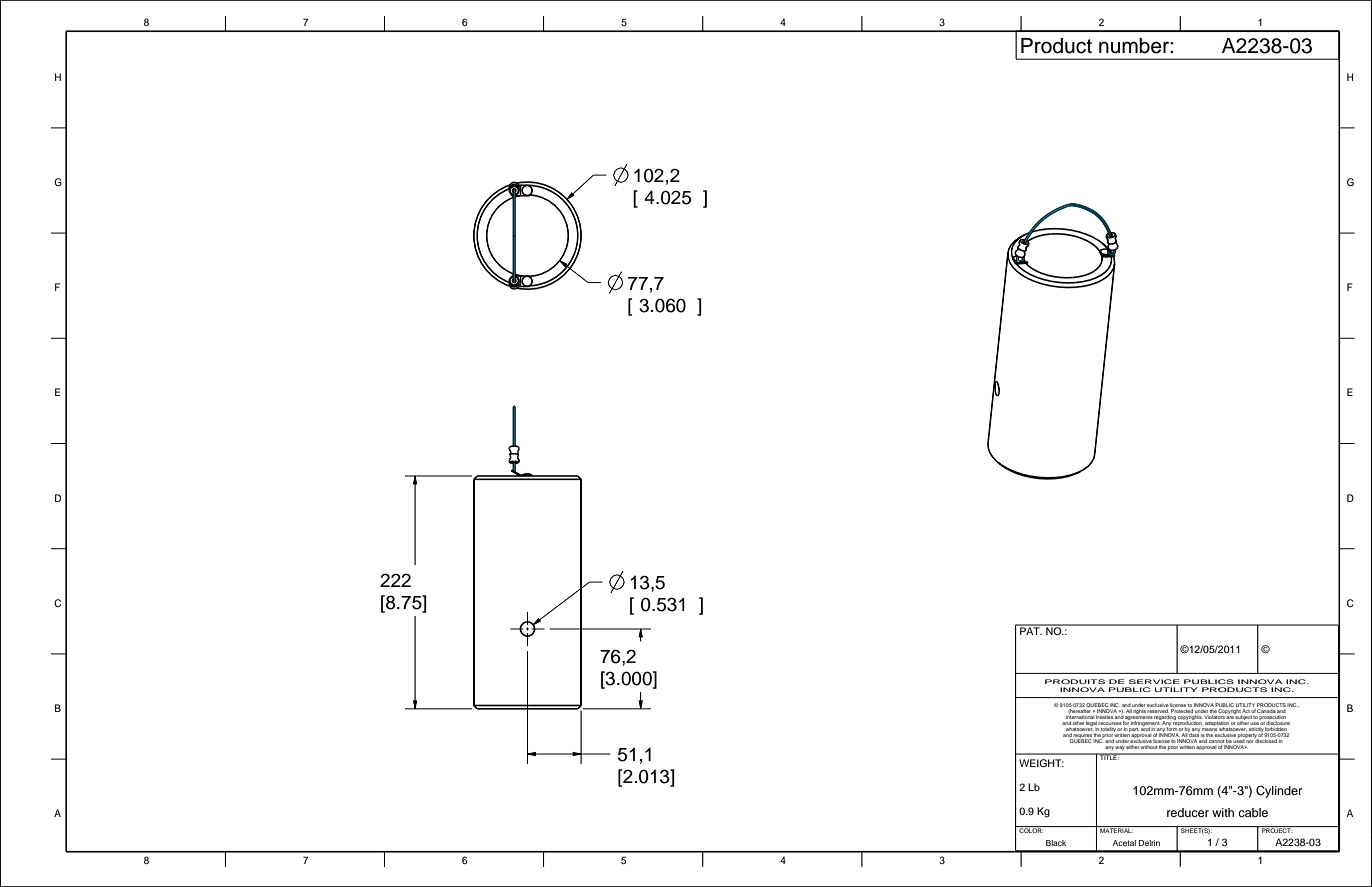  I want to click on cable, so click(1253, 812).
